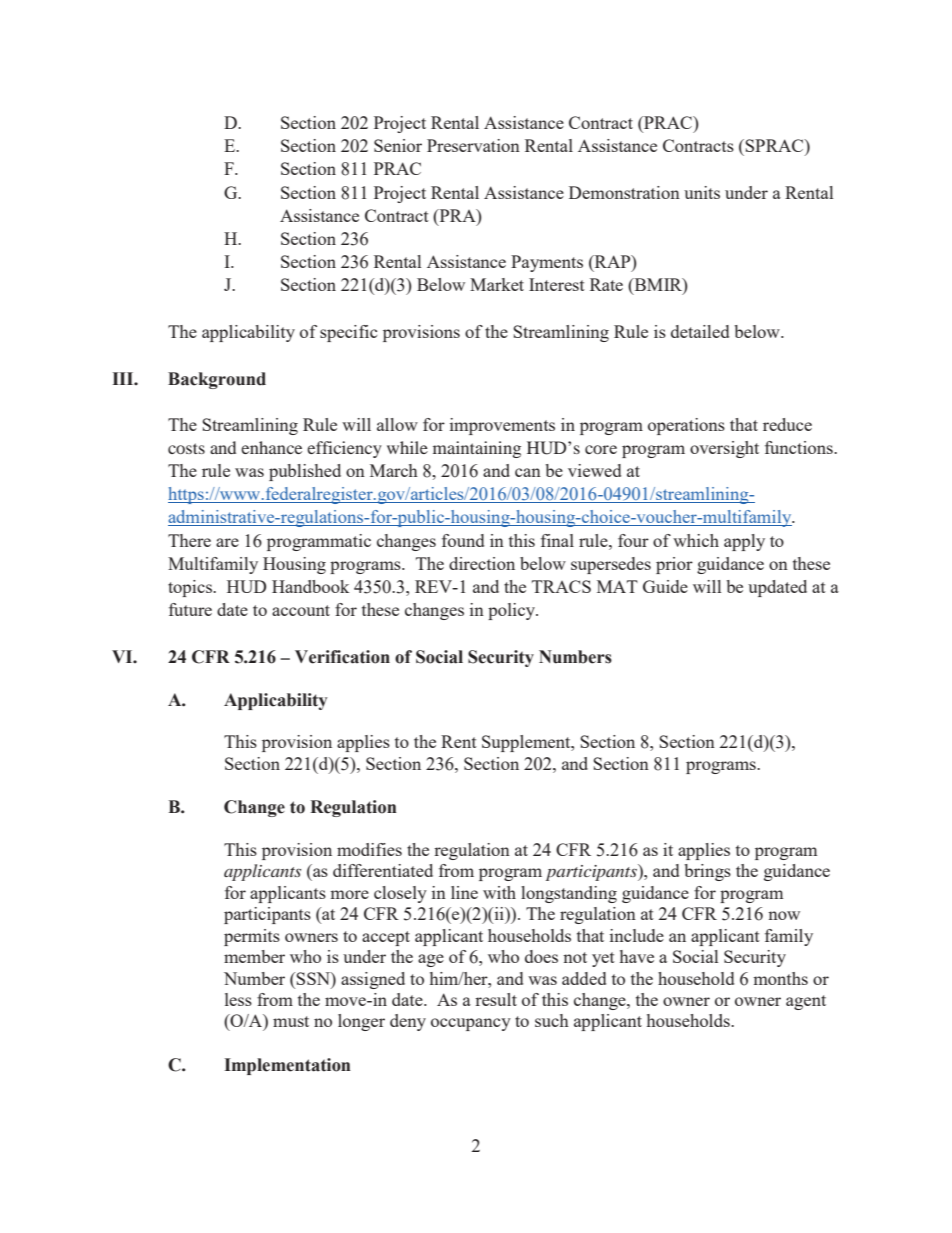 The height and width of the screenshot is (1233, 952). I want to click on Guide, so click(665, 586).
